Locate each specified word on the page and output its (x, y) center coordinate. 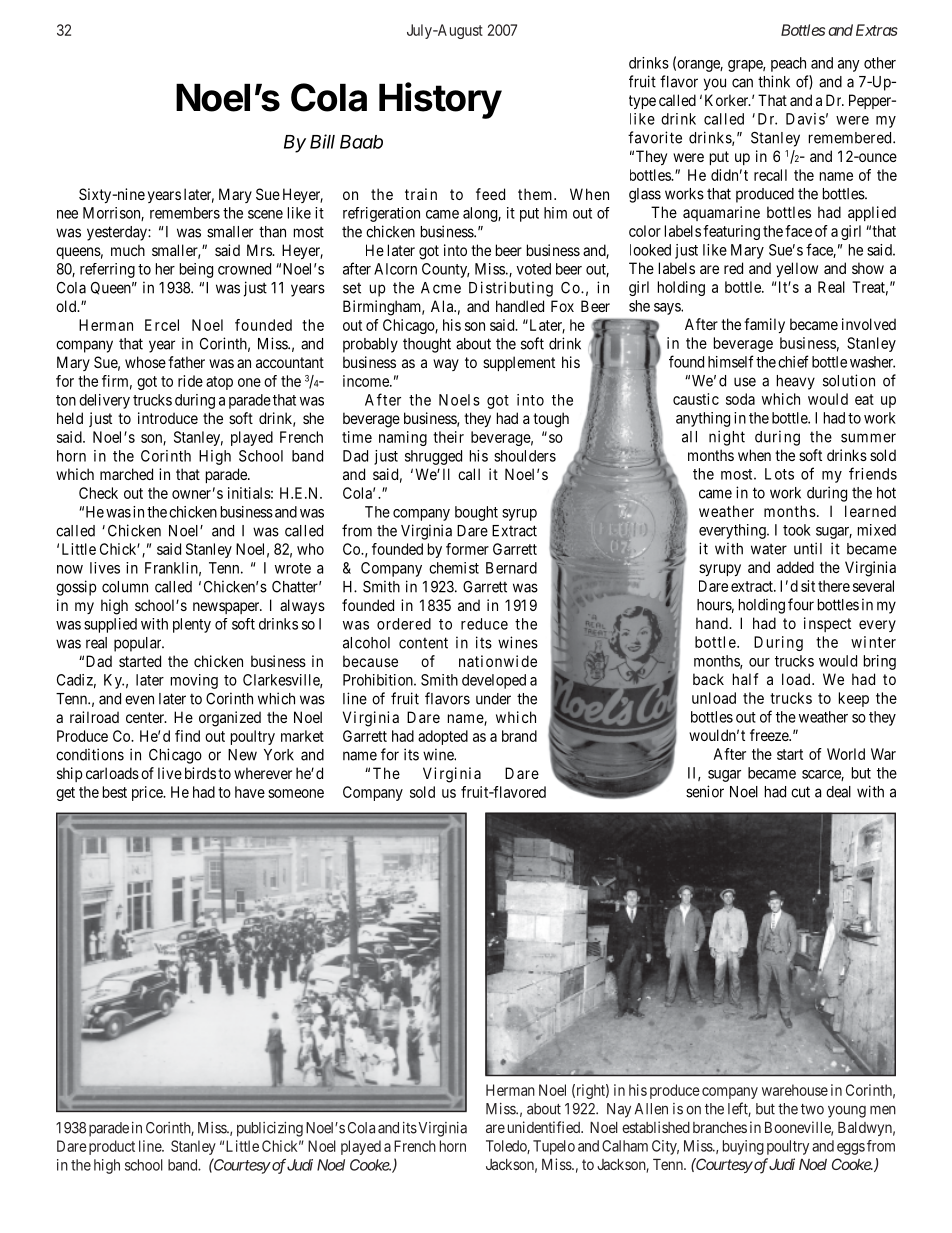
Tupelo (554, 1147)
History (440, 100)
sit (808, 586)
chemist (454, 568)
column (125, 587)
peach (788, 64)
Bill (322, 141)
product (112, 1147)
